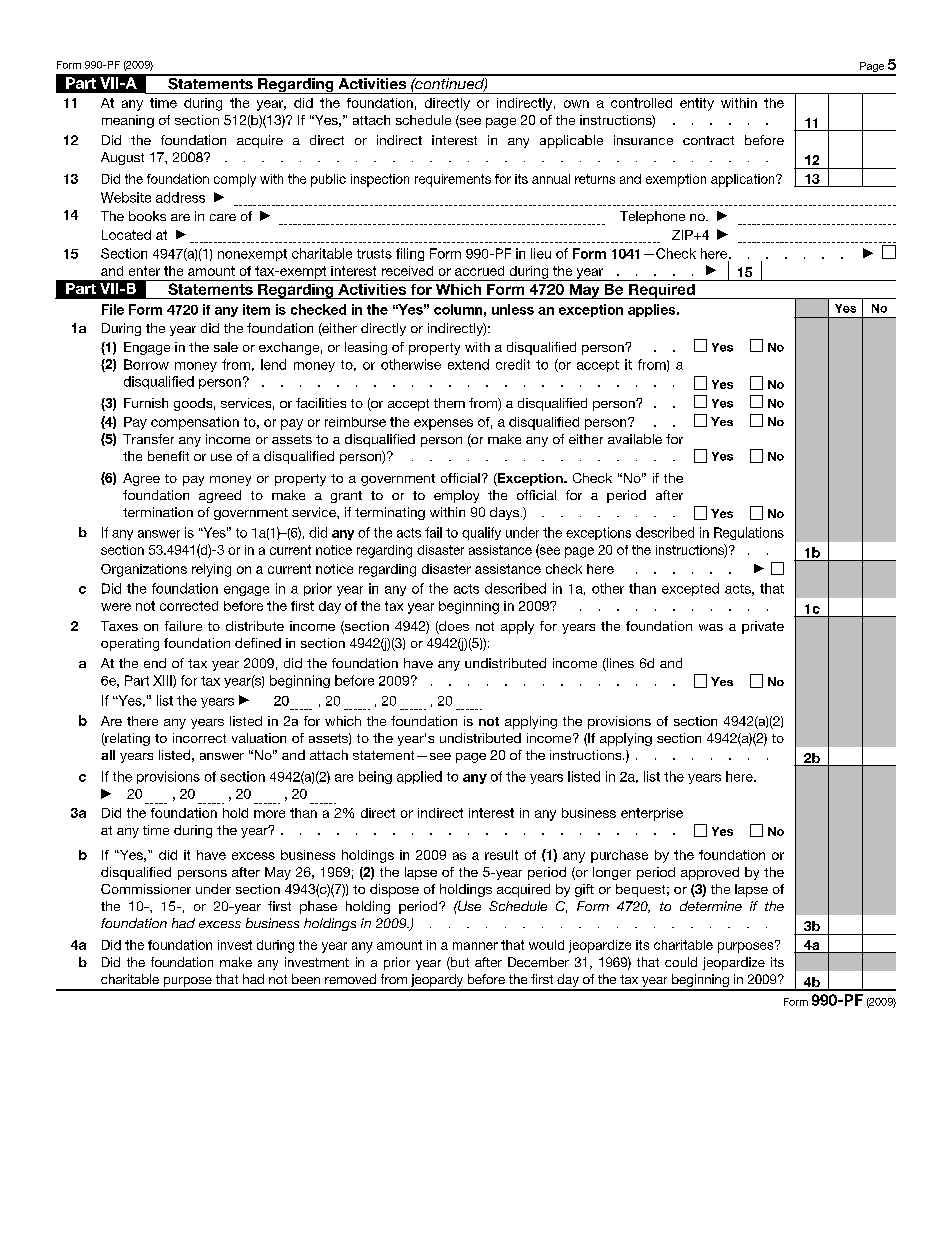  I want to click on requirements, so click(453, 180).
